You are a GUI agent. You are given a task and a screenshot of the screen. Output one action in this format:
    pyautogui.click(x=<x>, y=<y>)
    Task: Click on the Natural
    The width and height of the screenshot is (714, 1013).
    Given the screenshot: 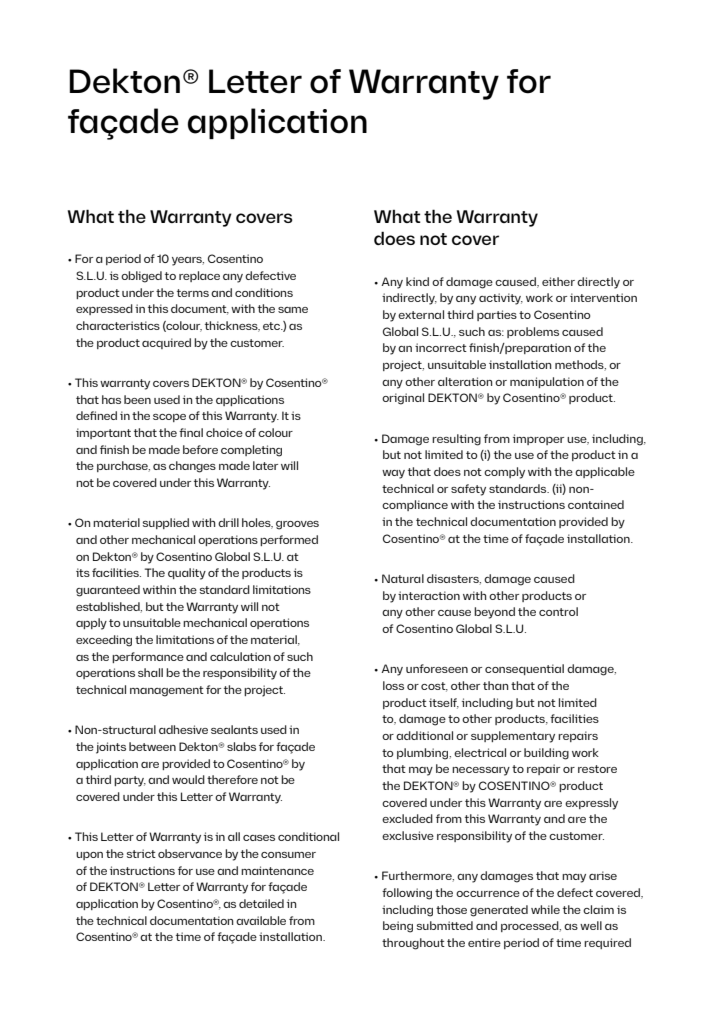 What is the action you would take?
    pyautogui.click(x=403, y=578)
